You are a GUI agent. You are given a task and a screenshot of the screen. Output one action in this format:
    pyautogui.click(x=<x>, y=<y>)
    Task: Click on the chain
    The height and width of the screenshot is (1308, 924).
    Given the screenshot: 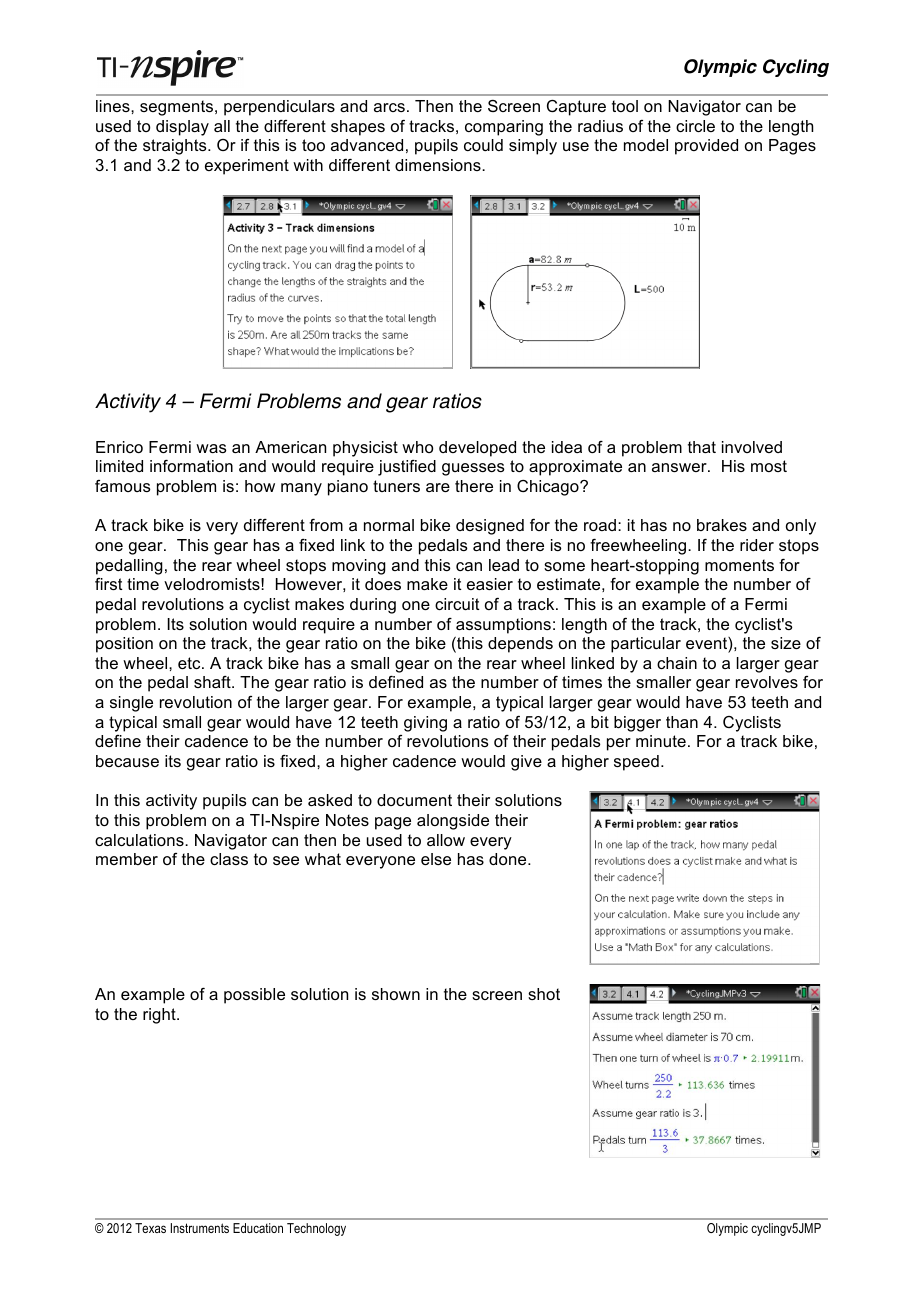 What is the action you would take?
    pyautogui.click(x=677, y=663)
